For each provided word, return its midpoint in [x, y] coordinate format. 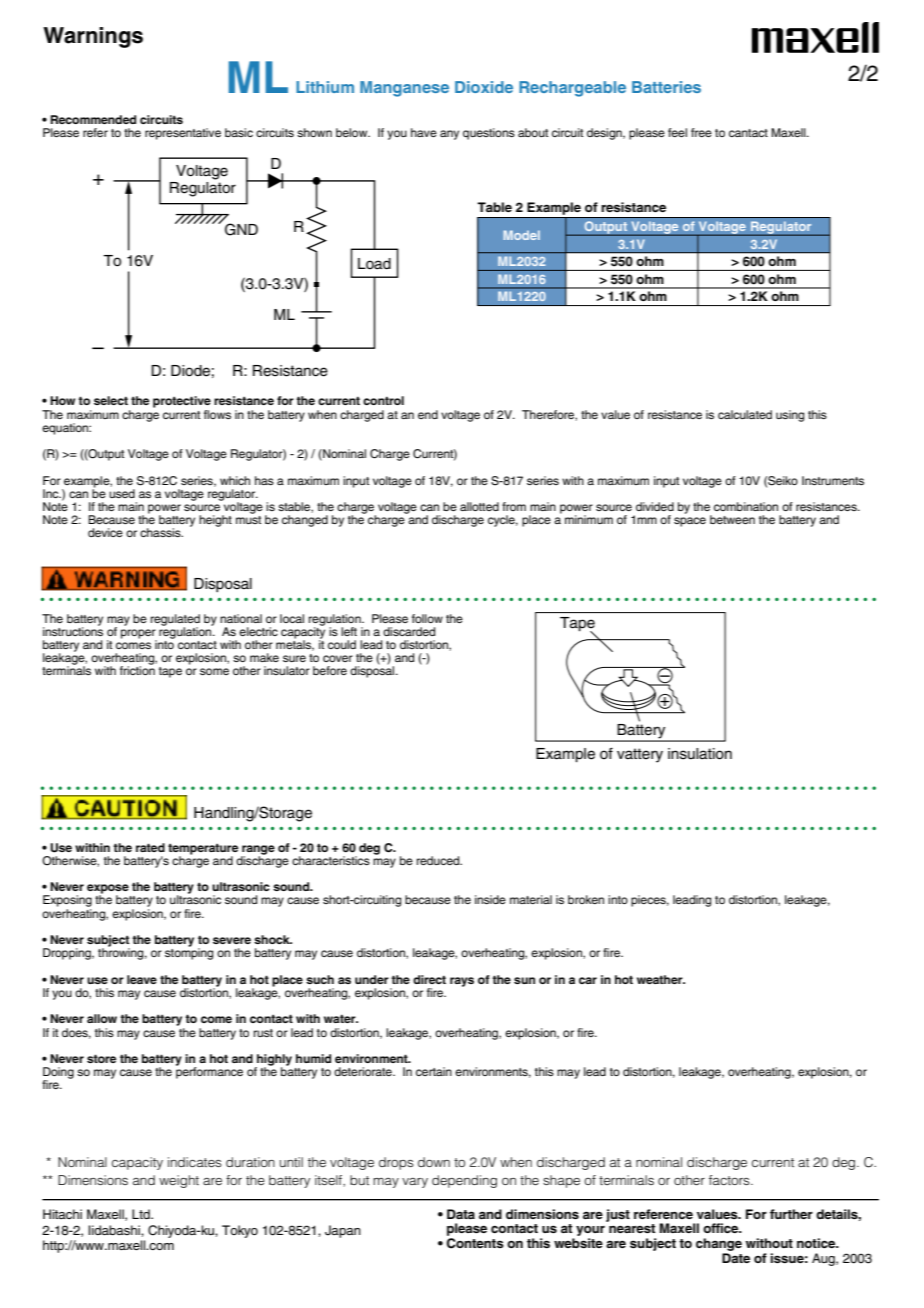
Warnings [93, 37]
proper [139, 635]
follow [427, 618]
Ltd [142, 1214]
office [722, 1228]
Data [461, 1214]
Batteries [666, 87]
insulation [700, 754]
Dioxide [484, 87]
